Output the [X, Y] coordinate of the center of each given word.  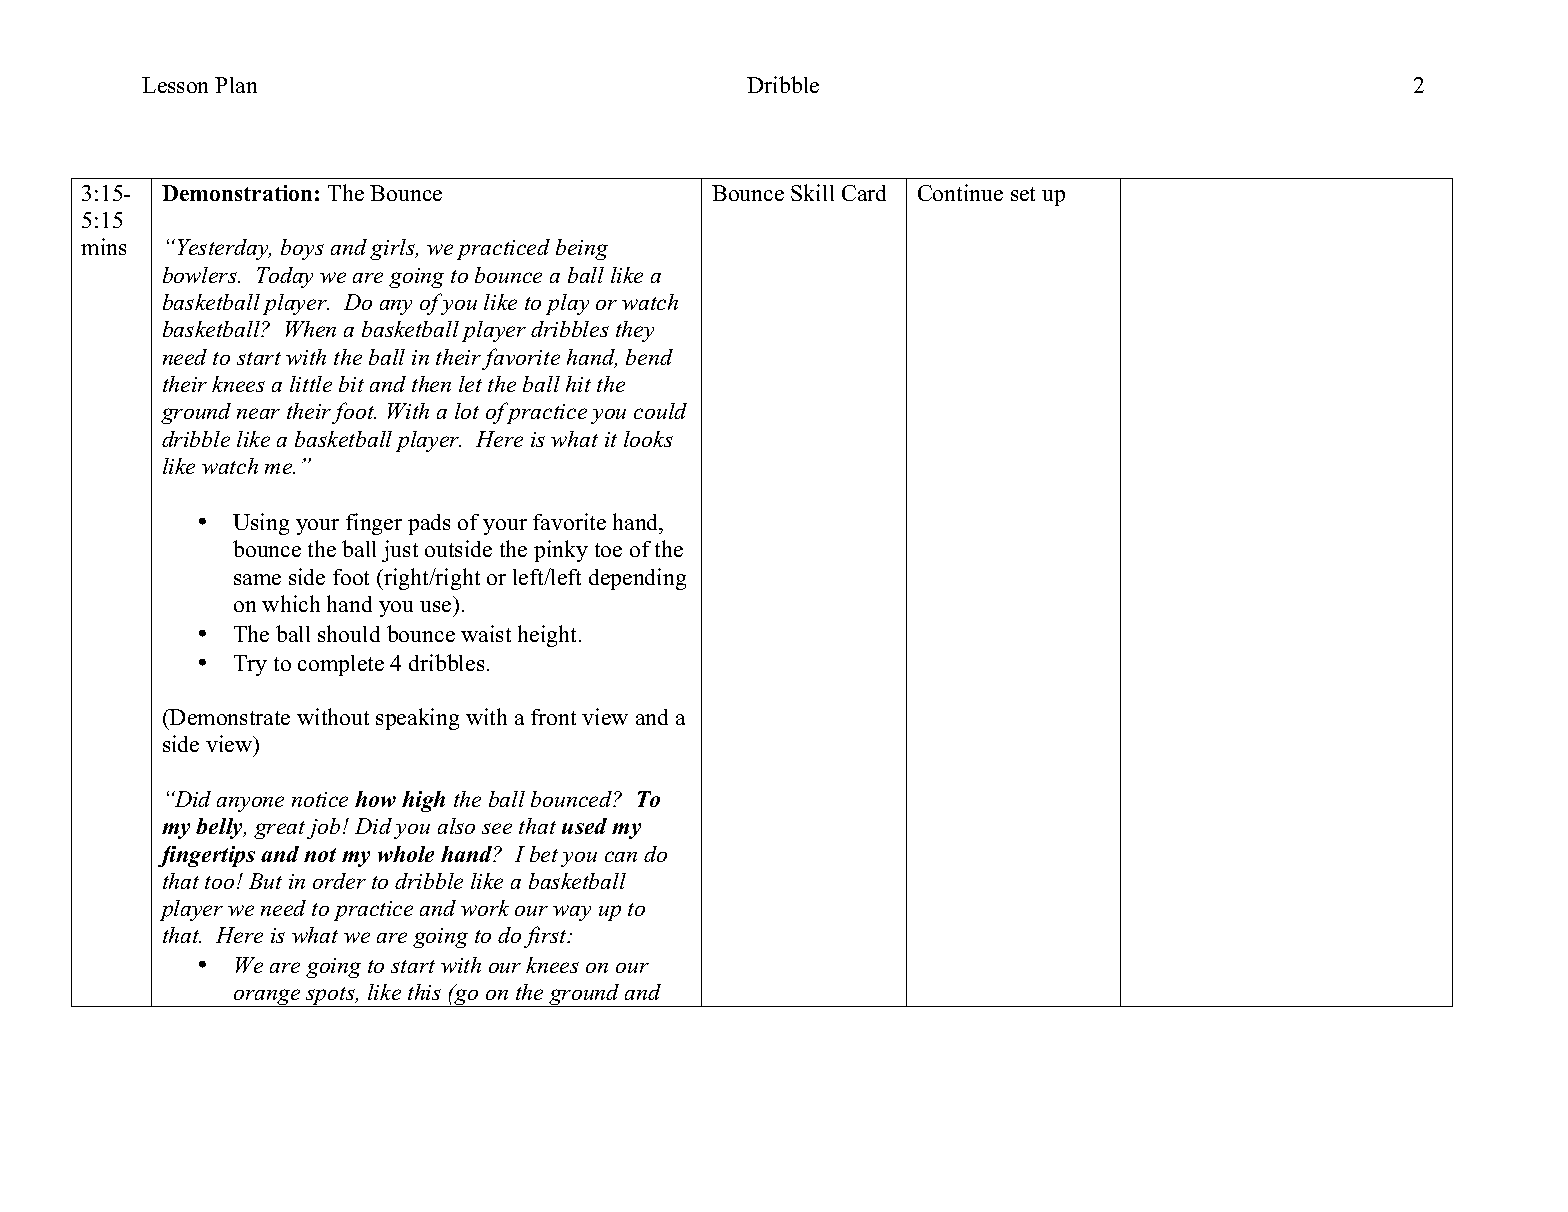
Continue [960, 192]
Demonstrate [229, 717]
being [582, 249]
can [621, 856]
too [219, 882]
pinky [561, 551]
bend [649, 357]
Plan [236, 85]
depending [637, 579]
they [635, 331]
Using [261, 524]
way [572, 913]
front [553, 717]
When [311, 329]
